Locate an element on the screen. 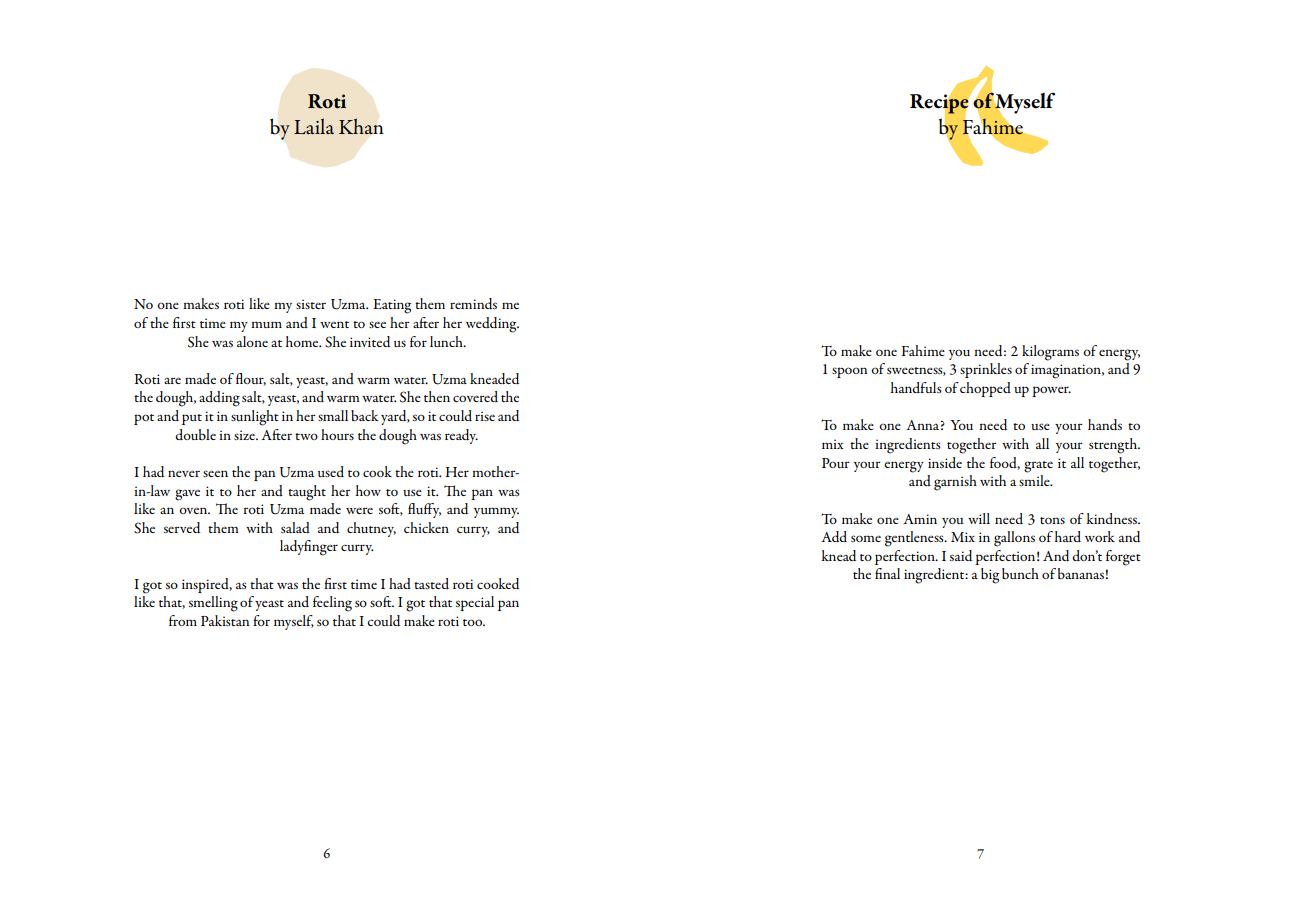 This screenshot has height=924, width=1308. smelling is located at coordinates (213, 604).
